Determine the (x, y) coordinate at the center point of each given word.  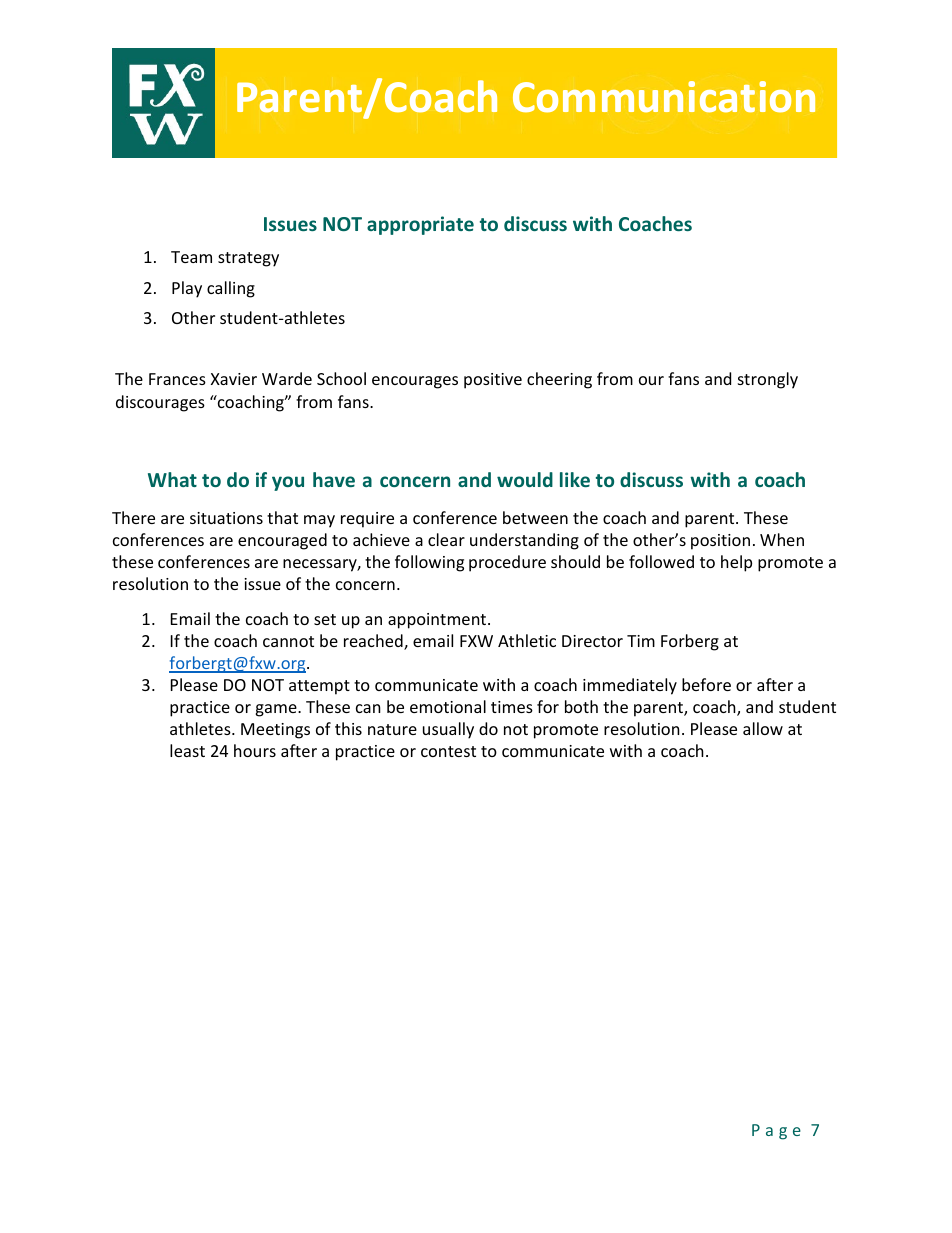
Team (191, 257)
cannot (288, 641)
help (736, 563)
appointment (438, 621)
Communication (664, 97)
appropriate (420, 225)
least (187, 750)
